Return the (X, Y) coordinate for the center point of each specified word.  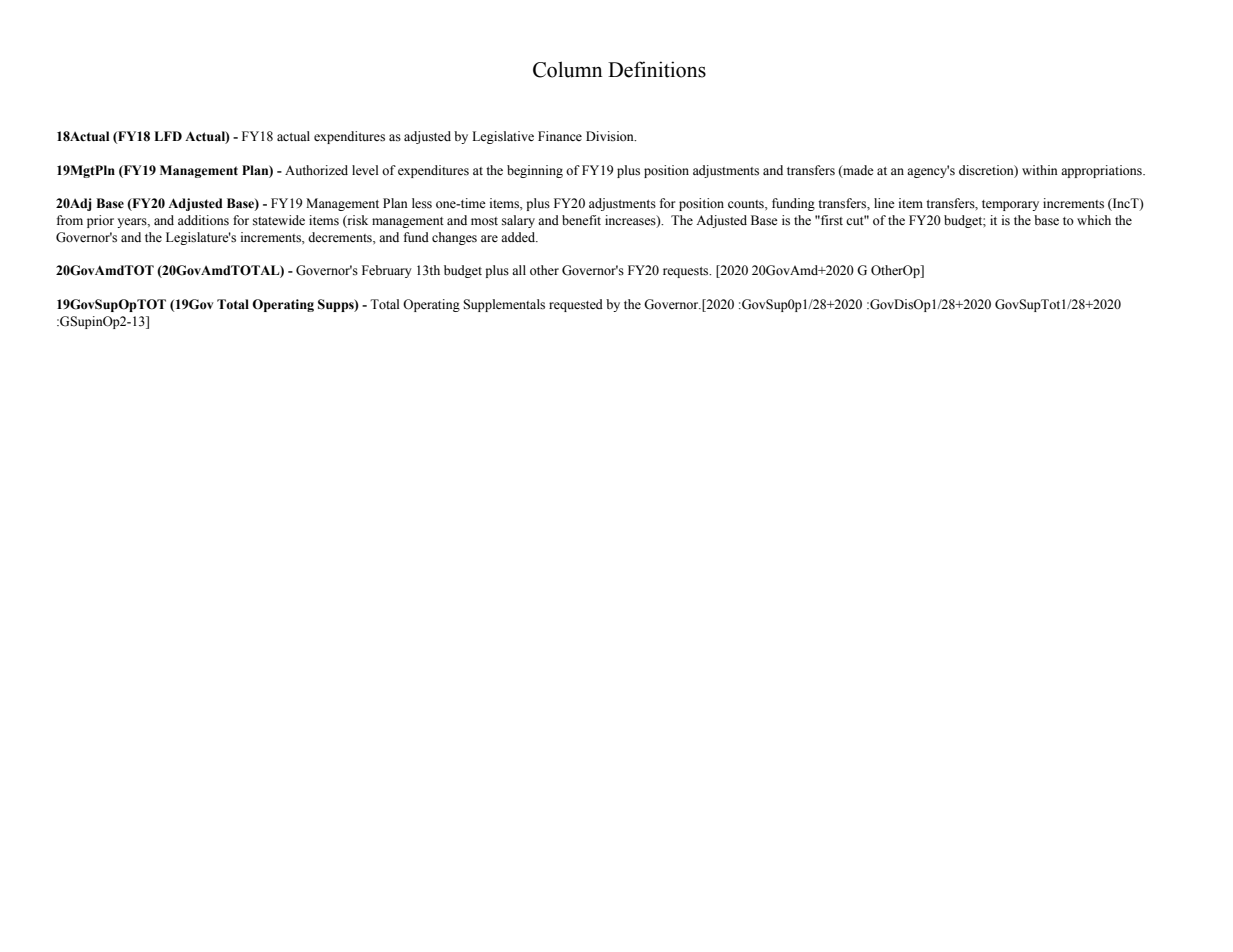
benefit (581, 220)
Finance (560, 136)
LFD (168, 136)
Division (611, 136)
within (1040, 170)
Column (568, 69)
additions (203, 220)
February (387, 271)
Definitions (657, 69)
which (1094, 220)
